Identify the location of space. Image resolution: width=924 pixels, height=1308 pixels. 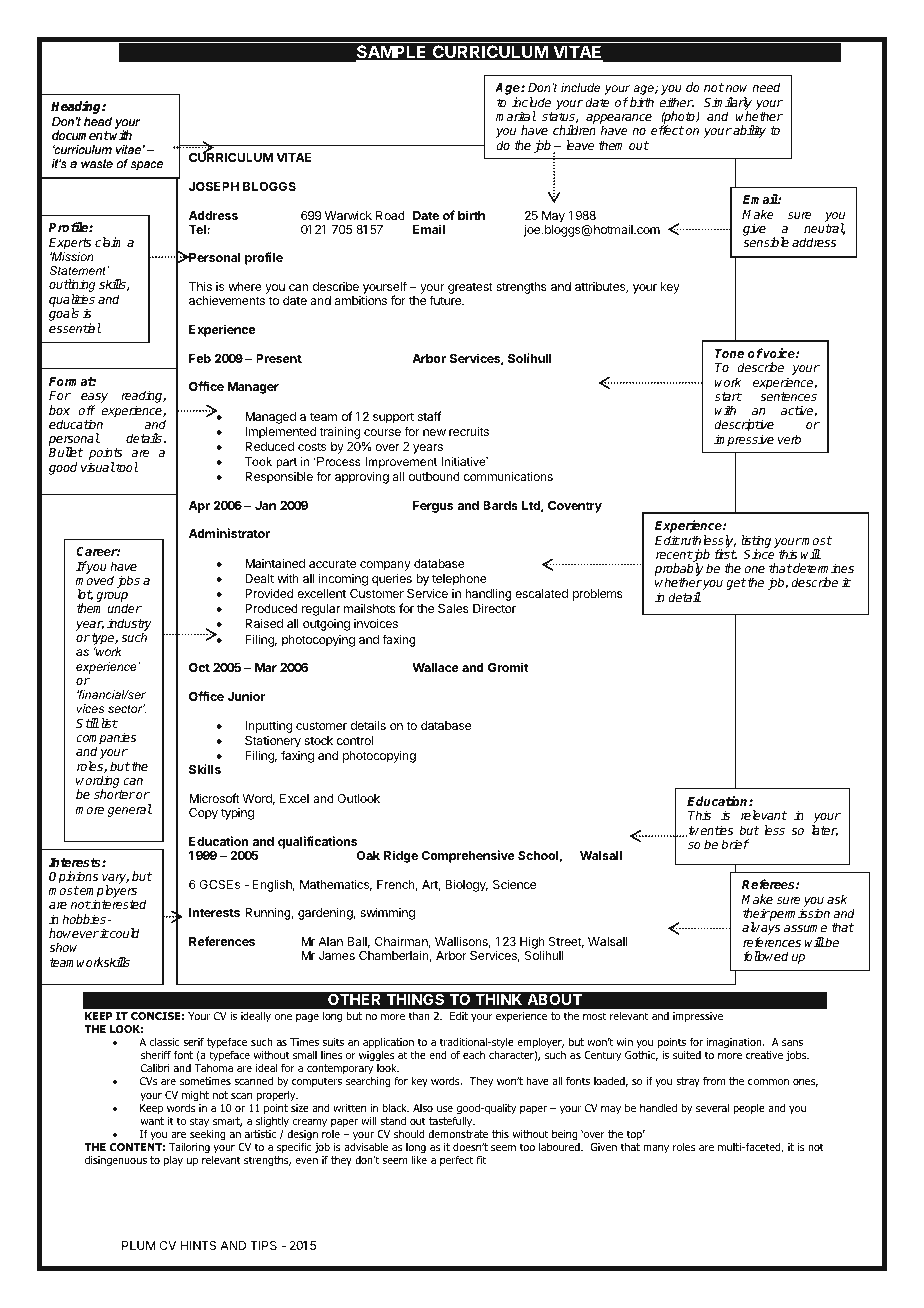
(147, 166).
